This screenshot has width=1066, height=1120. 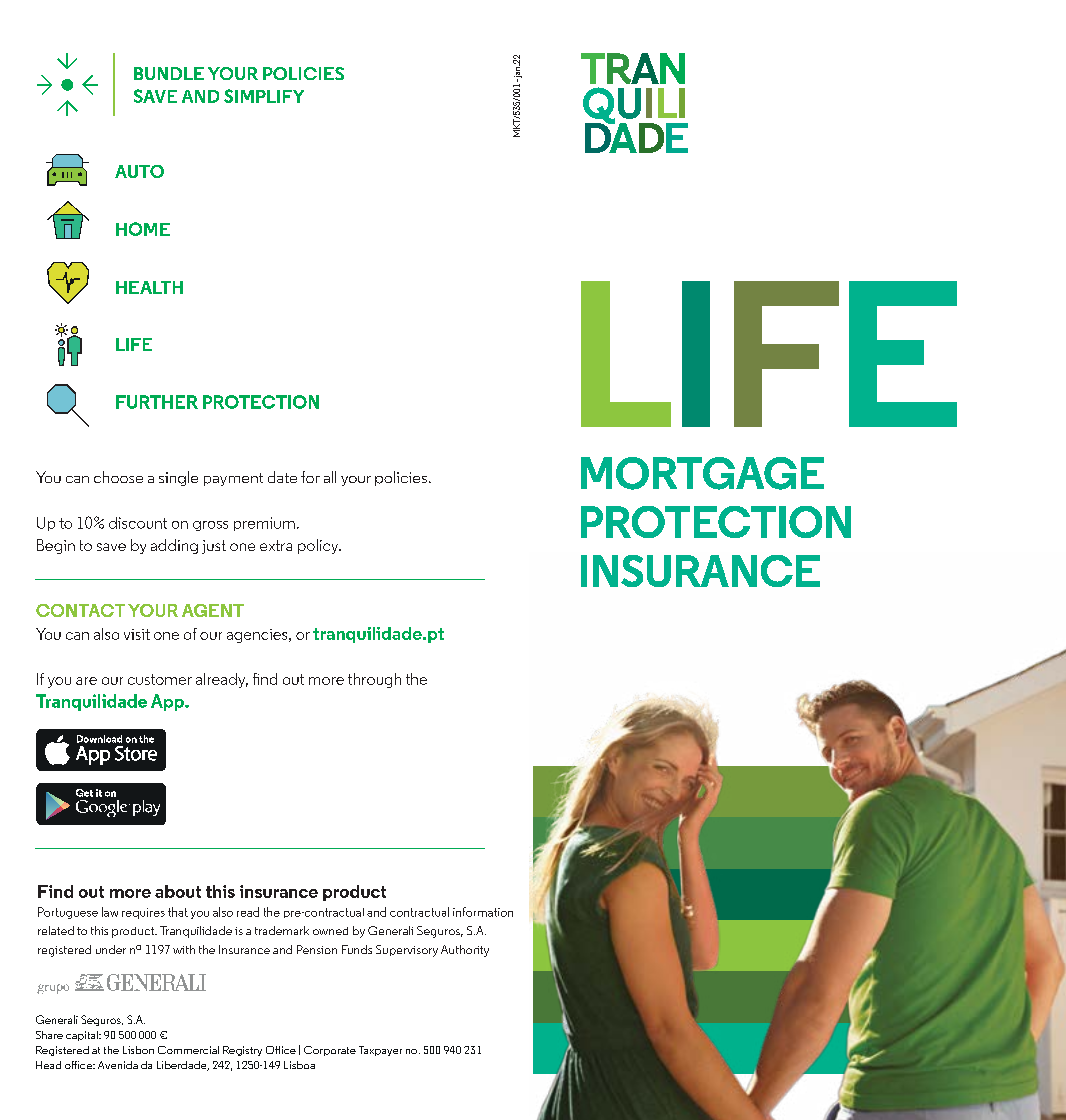 I want to click on Authority, so click(x=465, y=951).
